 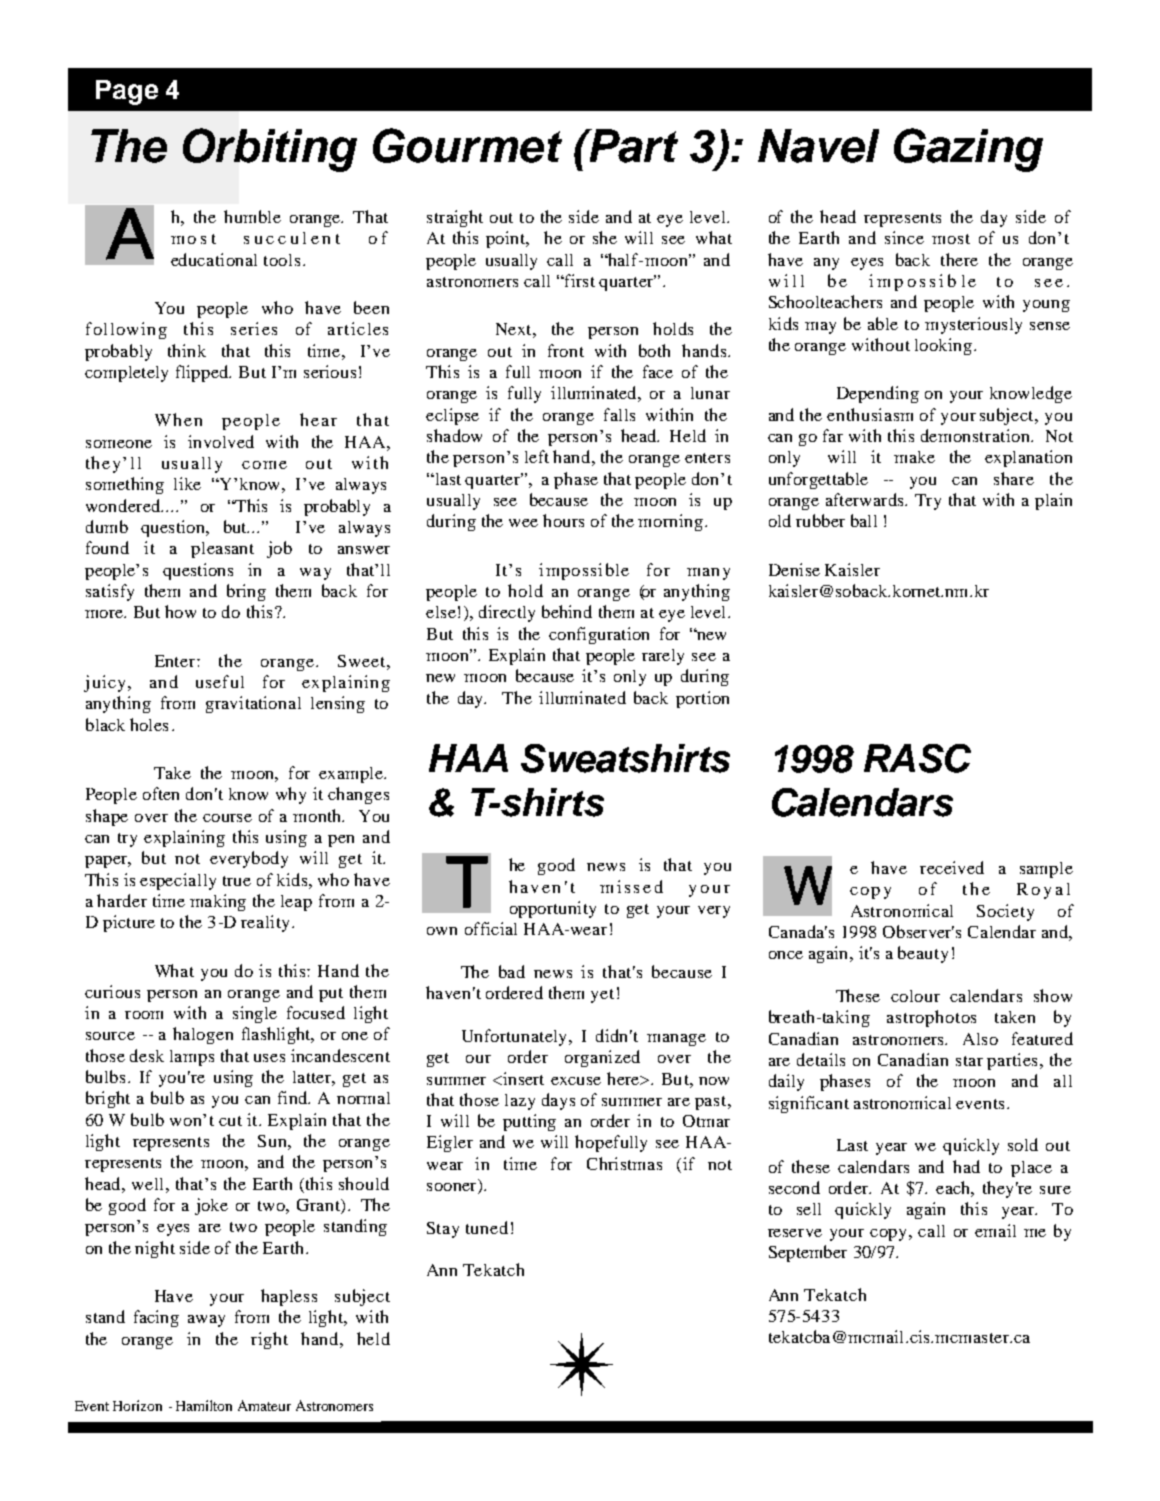 I want to click on Hamilton, so click(x=204, y=1405).
